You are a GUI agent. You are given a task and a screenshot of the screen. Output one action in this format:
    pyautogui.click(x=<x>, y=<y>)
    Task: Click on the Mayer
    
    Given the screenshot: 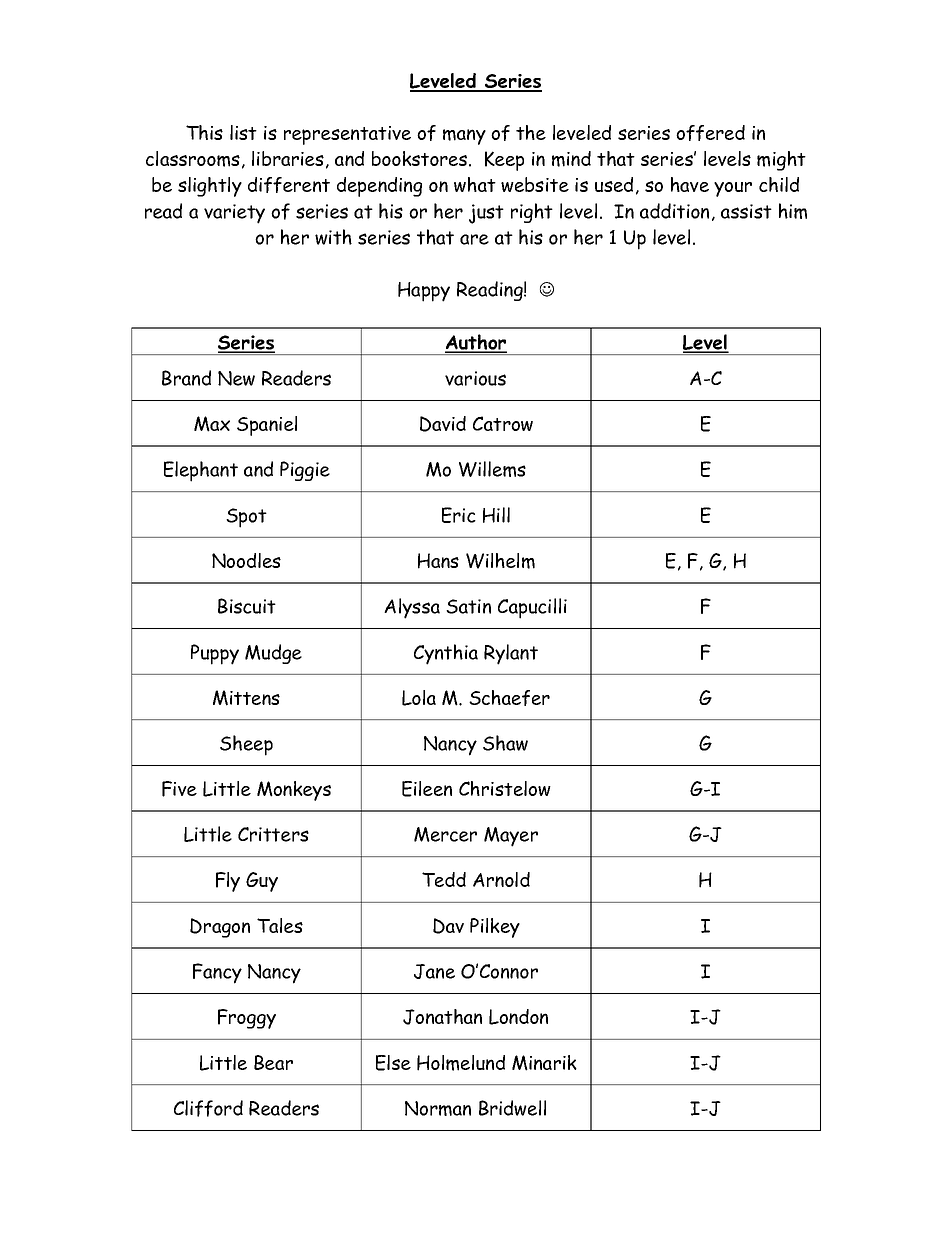 What is the action you would take?
    pyautogui.click(x=511, y=837)
